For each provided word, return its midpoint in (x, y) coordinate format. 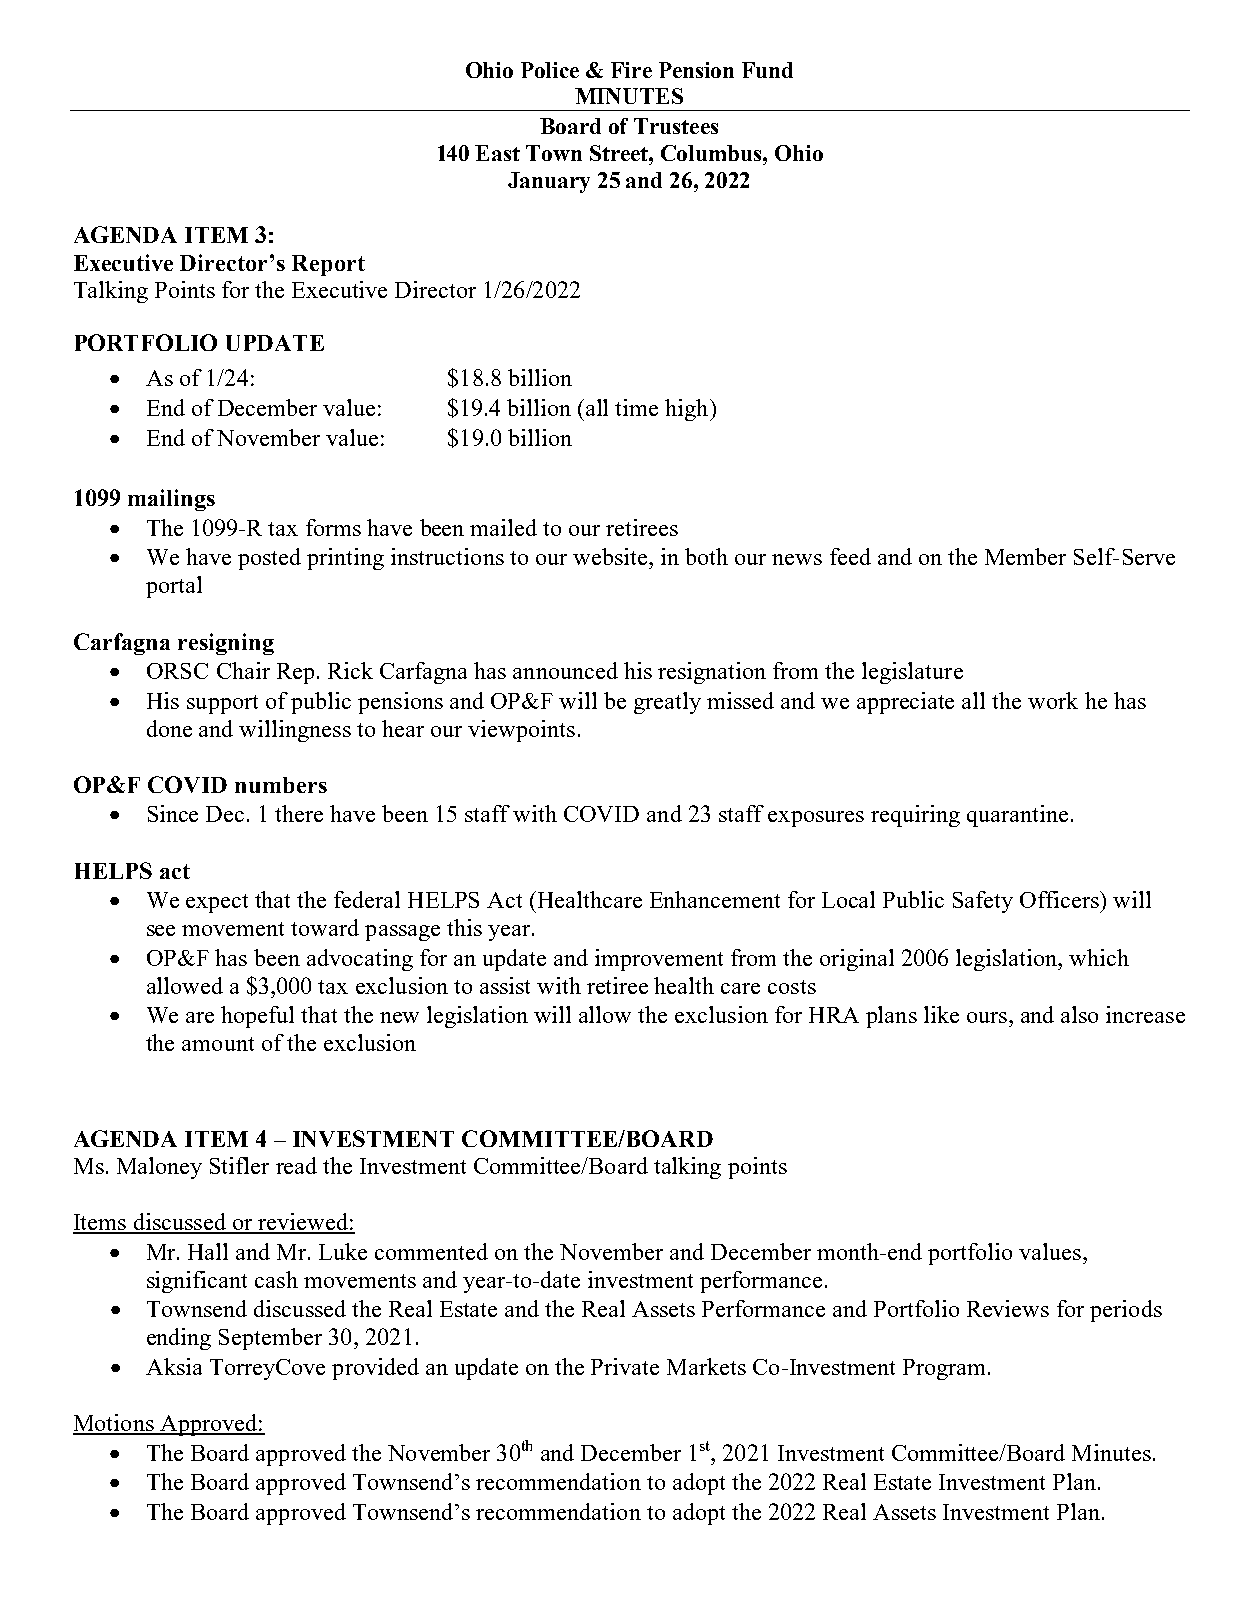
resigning (226, 644)
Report (328, 265)
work (1053, 700)
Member (1025, 556)
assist (505, 985)
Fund (767, 70)
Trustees (676, 126)
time (636, 407)
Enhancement (715, 899)
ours (987, 1017)
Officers (1060, 899)
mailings (171, 500)
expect (217, 903)
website (611, 556)
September (270, 1339)
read (296, 1165)
